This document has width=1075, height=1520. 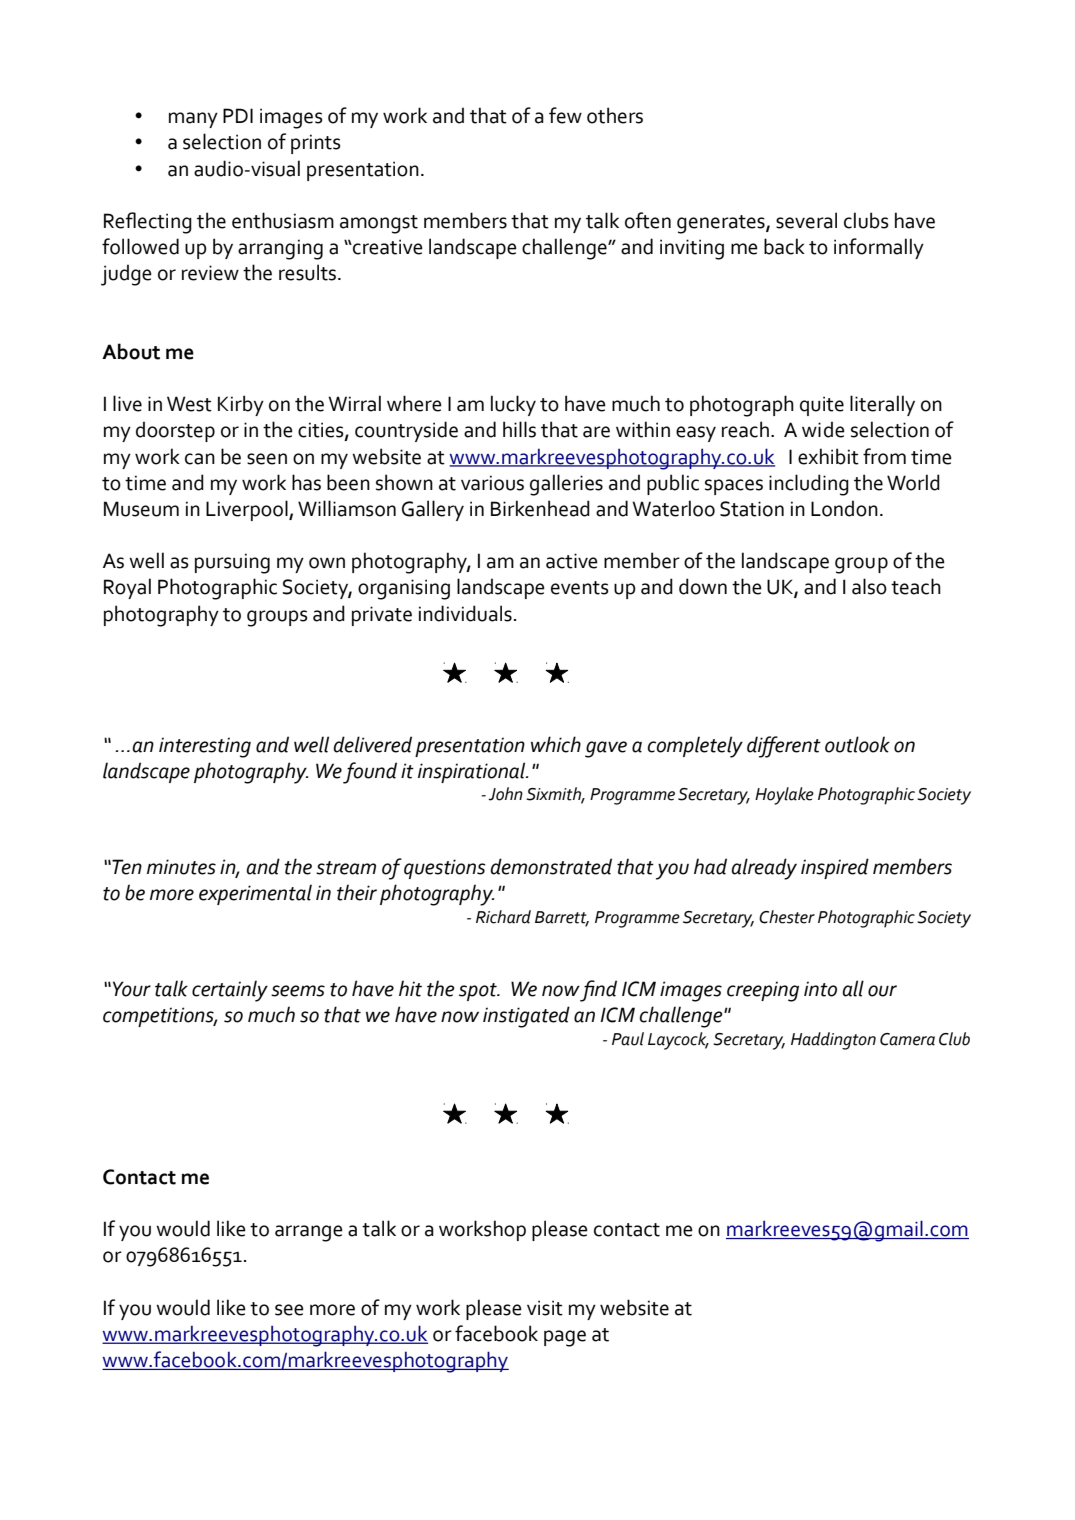 What do you see at coordinates (309, 1233) in the document?
I see `arrange` at bounding box center [309, 1233].
